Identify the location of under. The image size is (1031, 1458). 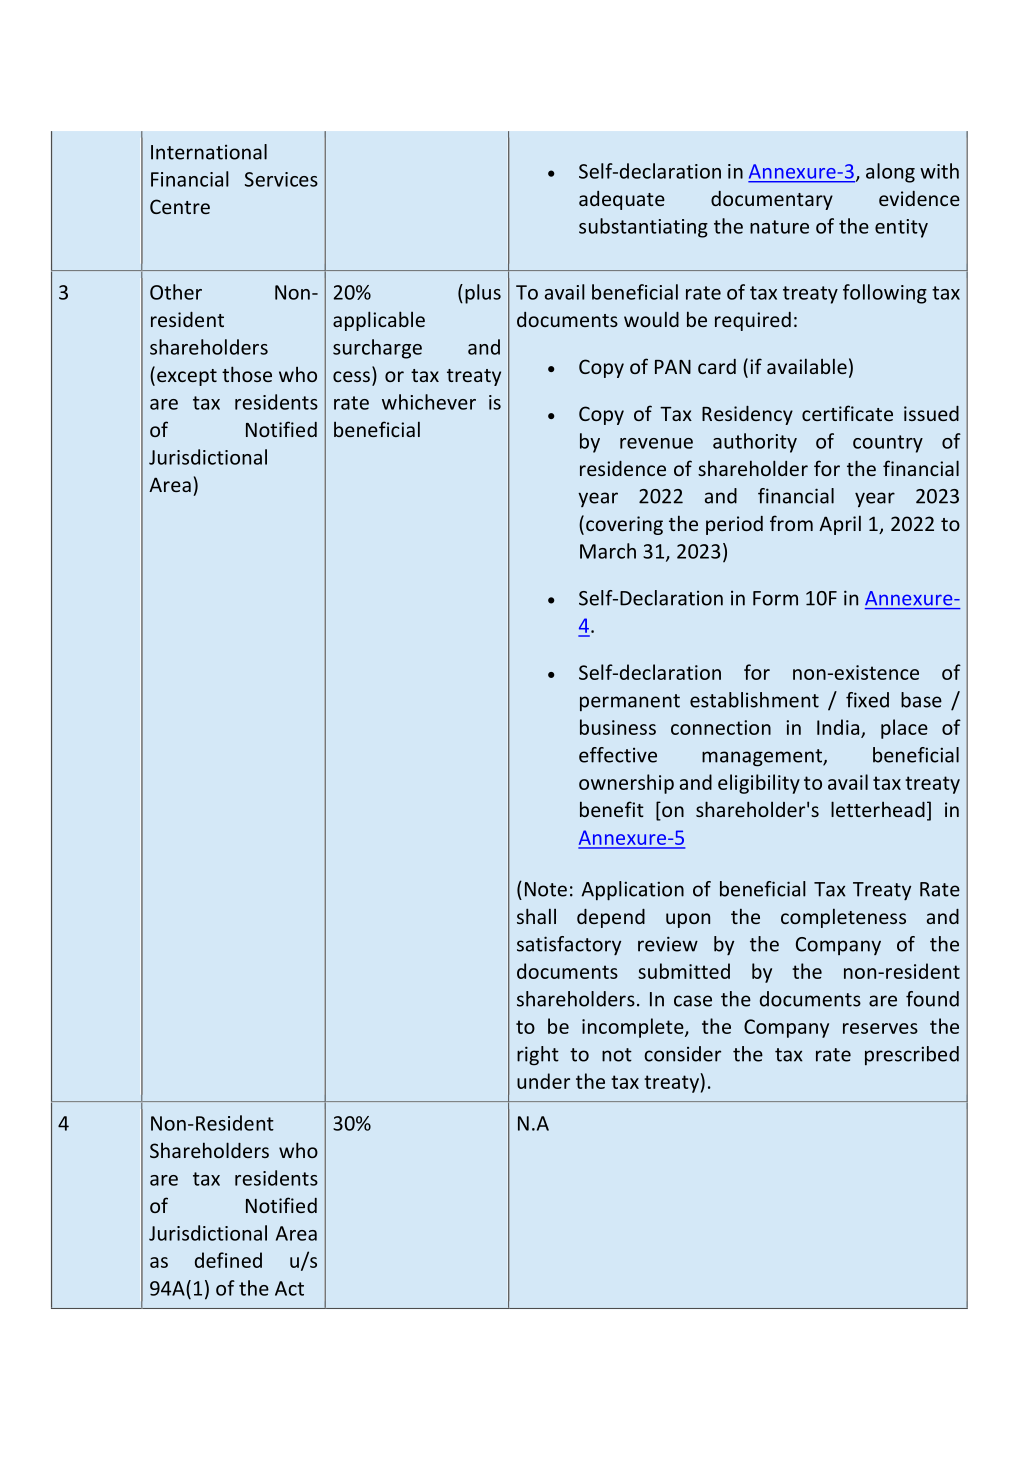
(543, 1081).
